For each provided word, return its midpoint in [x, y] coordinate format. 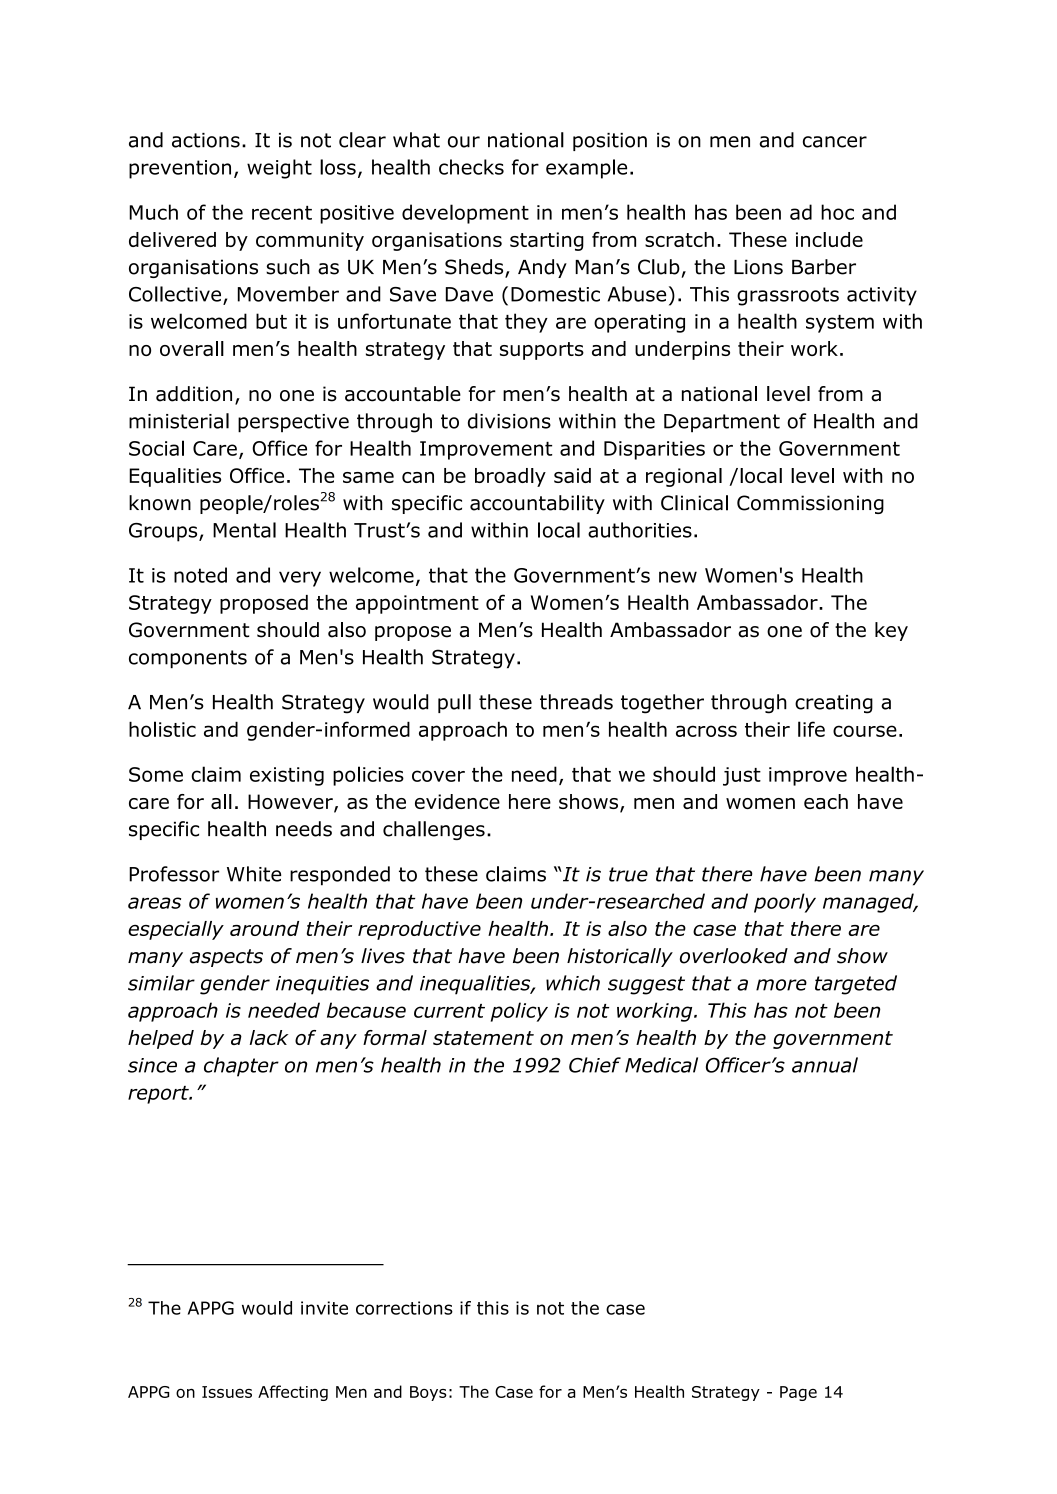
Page [798, 1393]
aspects [226, 958]
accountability [537, 504]
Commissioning [810, 504]
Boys [428, 1393]
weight [279, 169]
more [781, 985]
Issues [227, 1392]
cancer [835, 142]
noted [200, 575]
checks [471, 167]
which [573, 983]
